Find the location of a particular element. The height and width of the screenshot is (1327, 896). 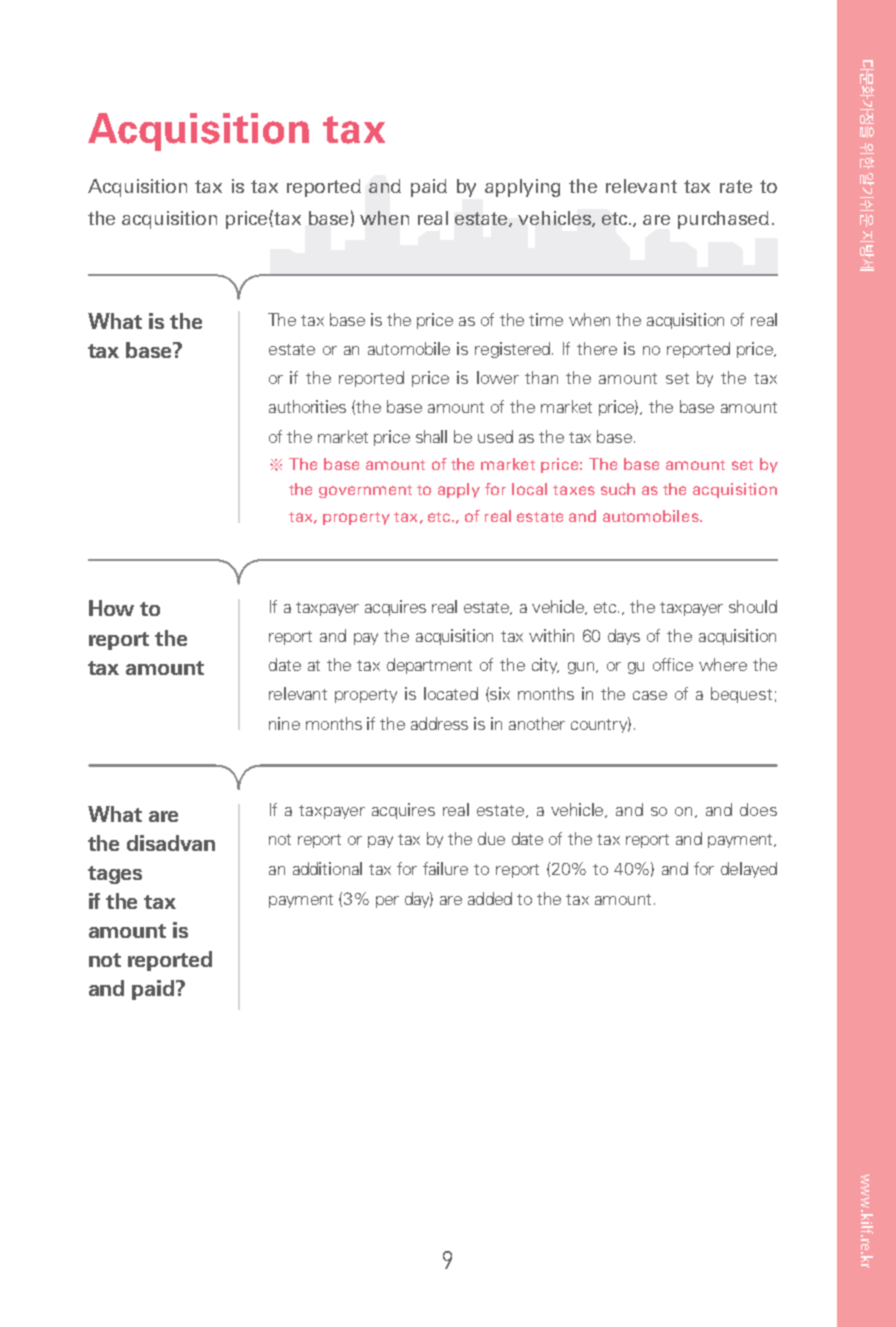

authorities is located at coordinates (307, 406).
